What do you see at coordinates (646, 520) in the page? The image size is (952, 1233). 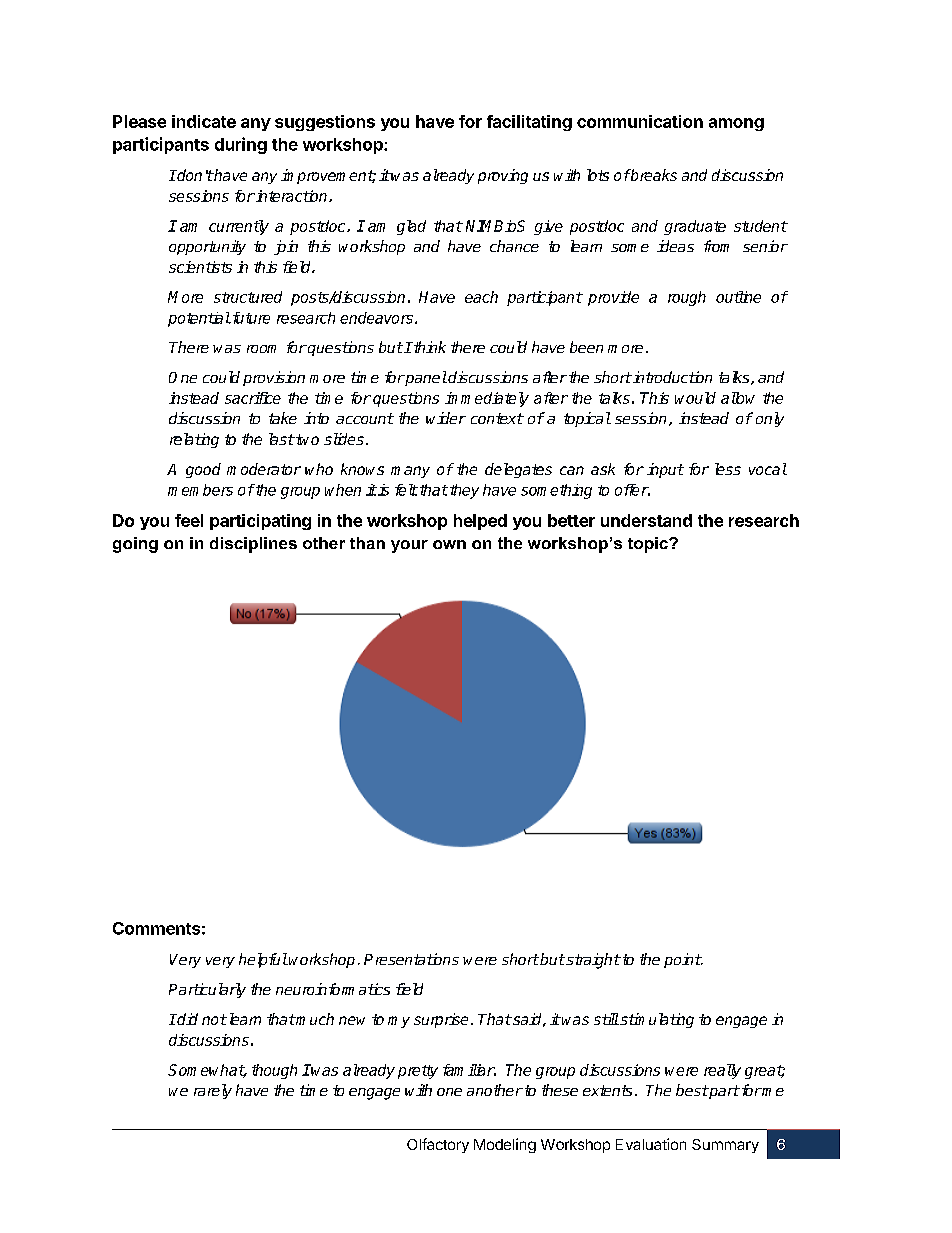 I see `understand` at bounding box center [646, 520].
